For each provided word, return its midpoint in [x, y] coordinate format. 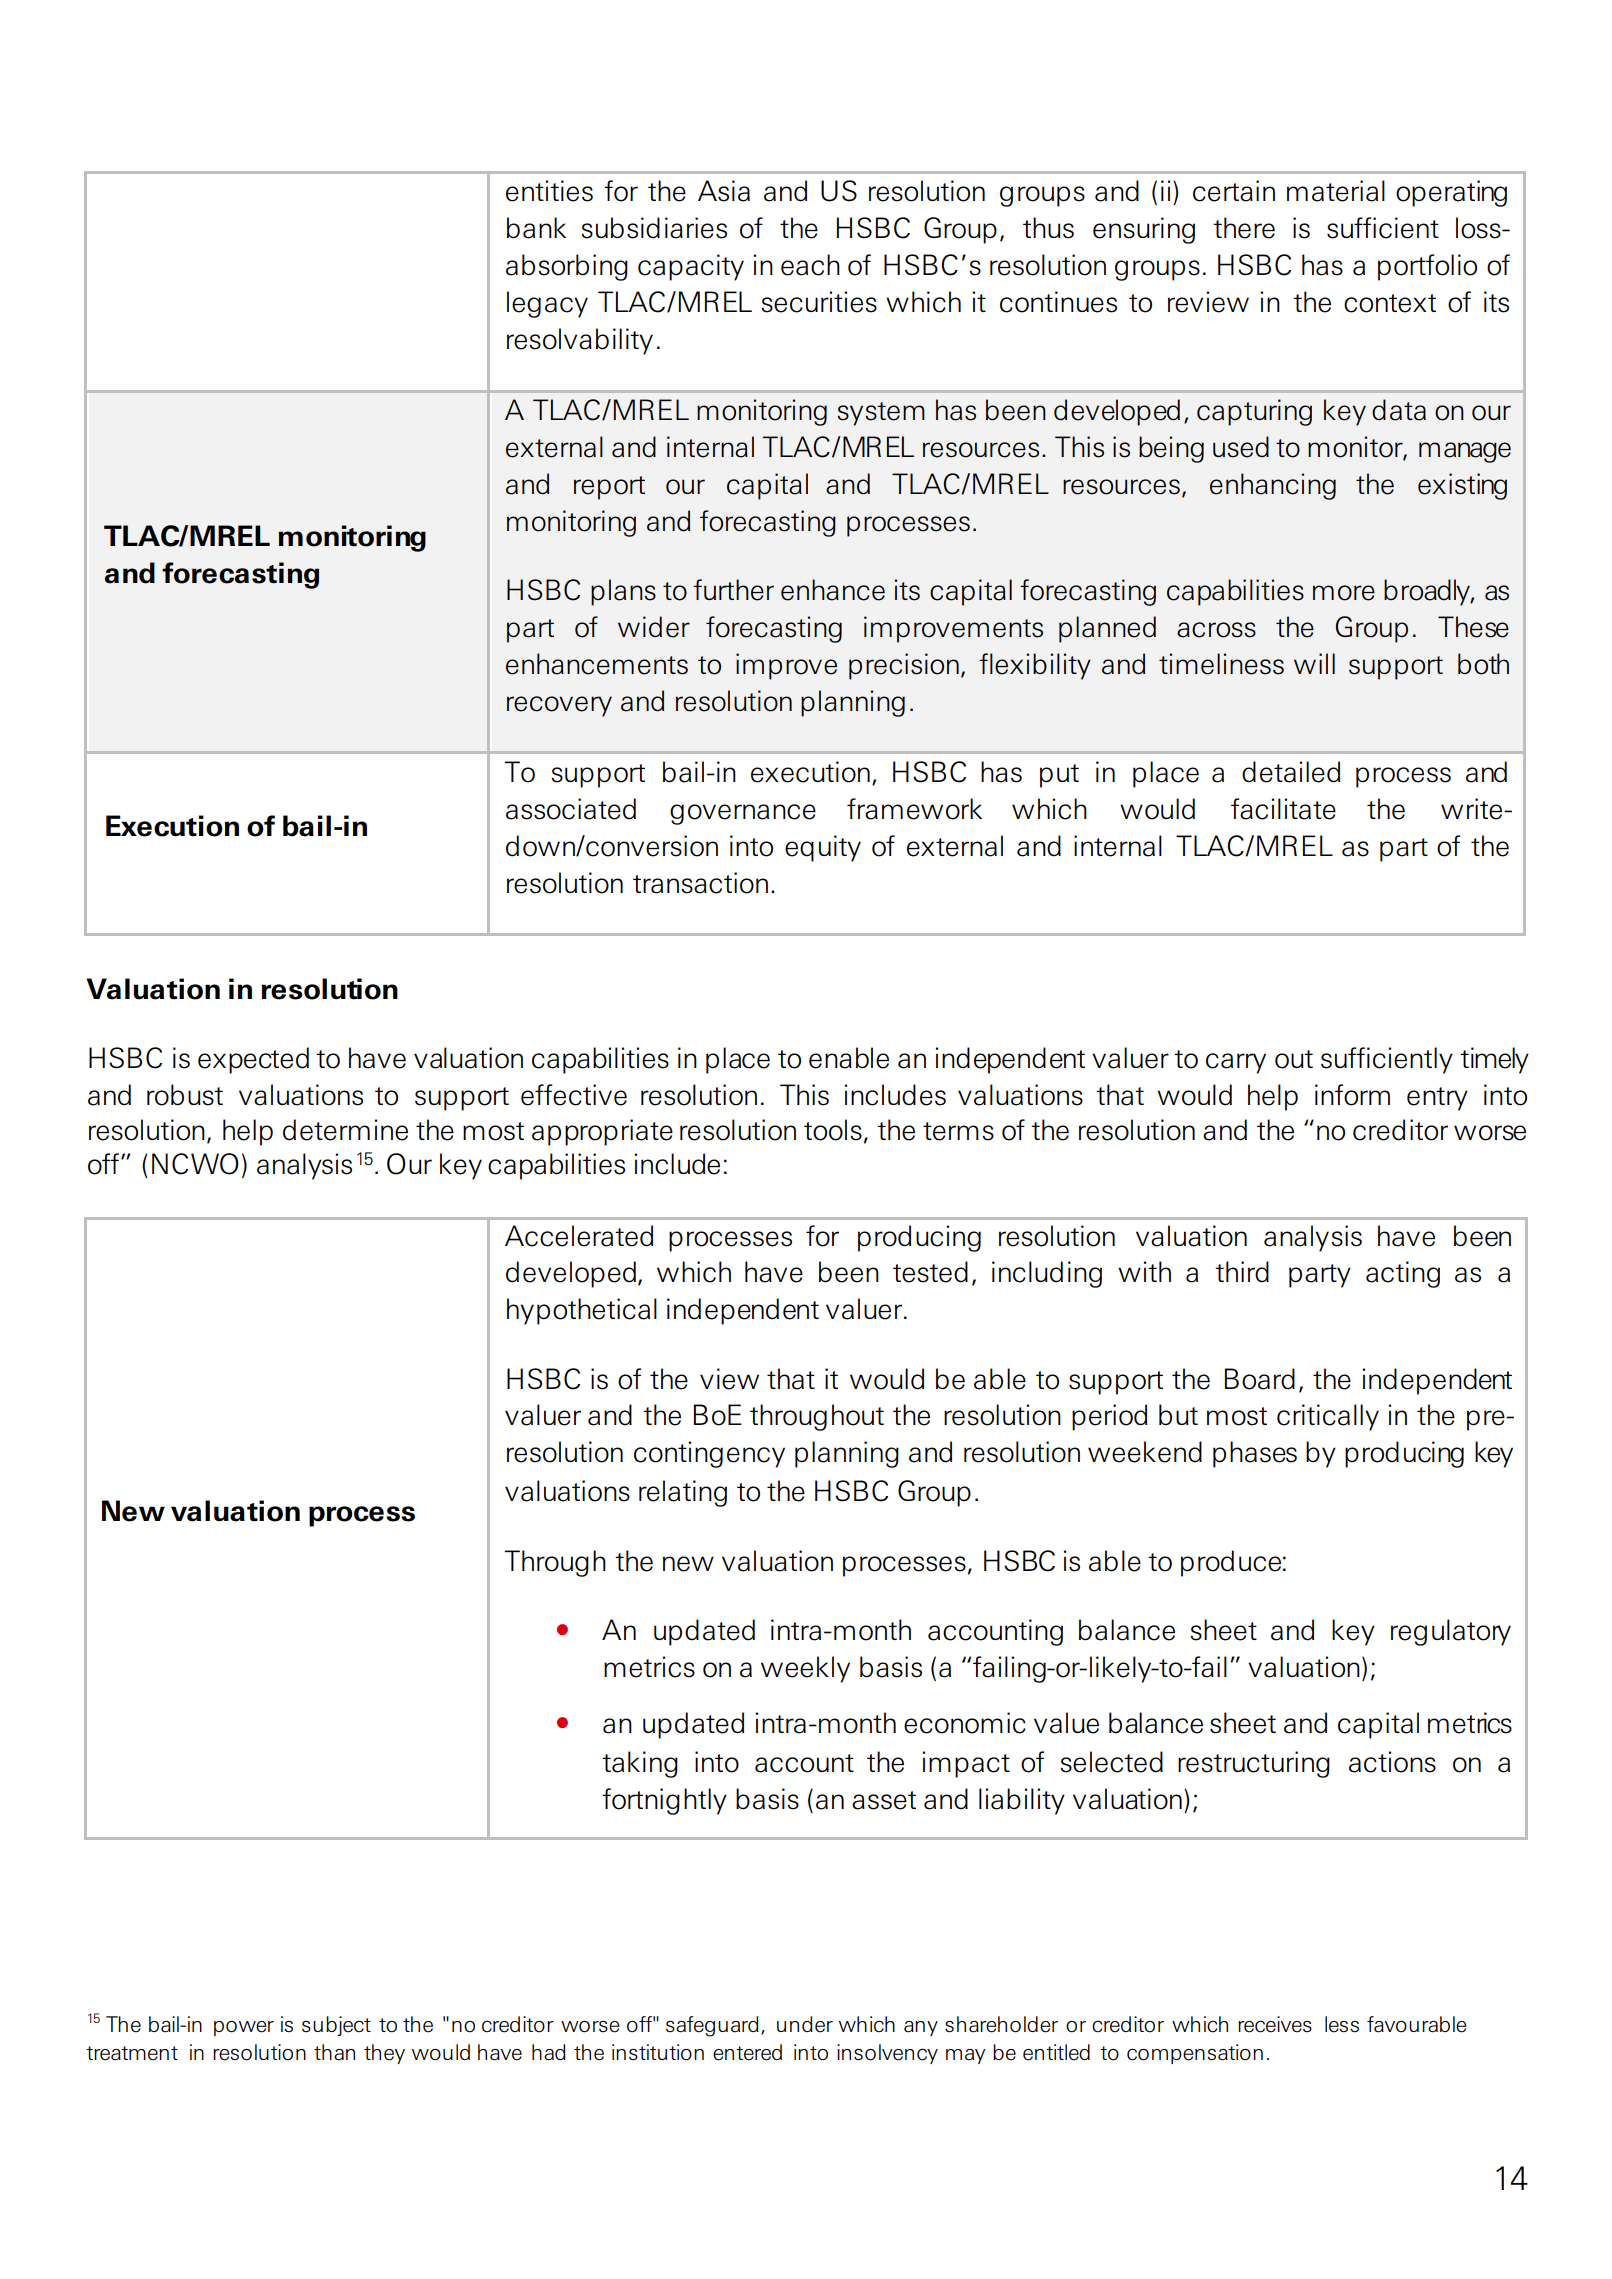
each [810, 265]
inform [1352, 1095]
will [1314, 663]
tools [833, 1130]
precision [904, 666]
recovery [559, 706]
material [1336, 191]
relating [683, 1493]
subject [336, 2026]
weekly [805, 1669]
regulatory [1451, 1632]
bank [536, 228]
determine [345, 1130]
